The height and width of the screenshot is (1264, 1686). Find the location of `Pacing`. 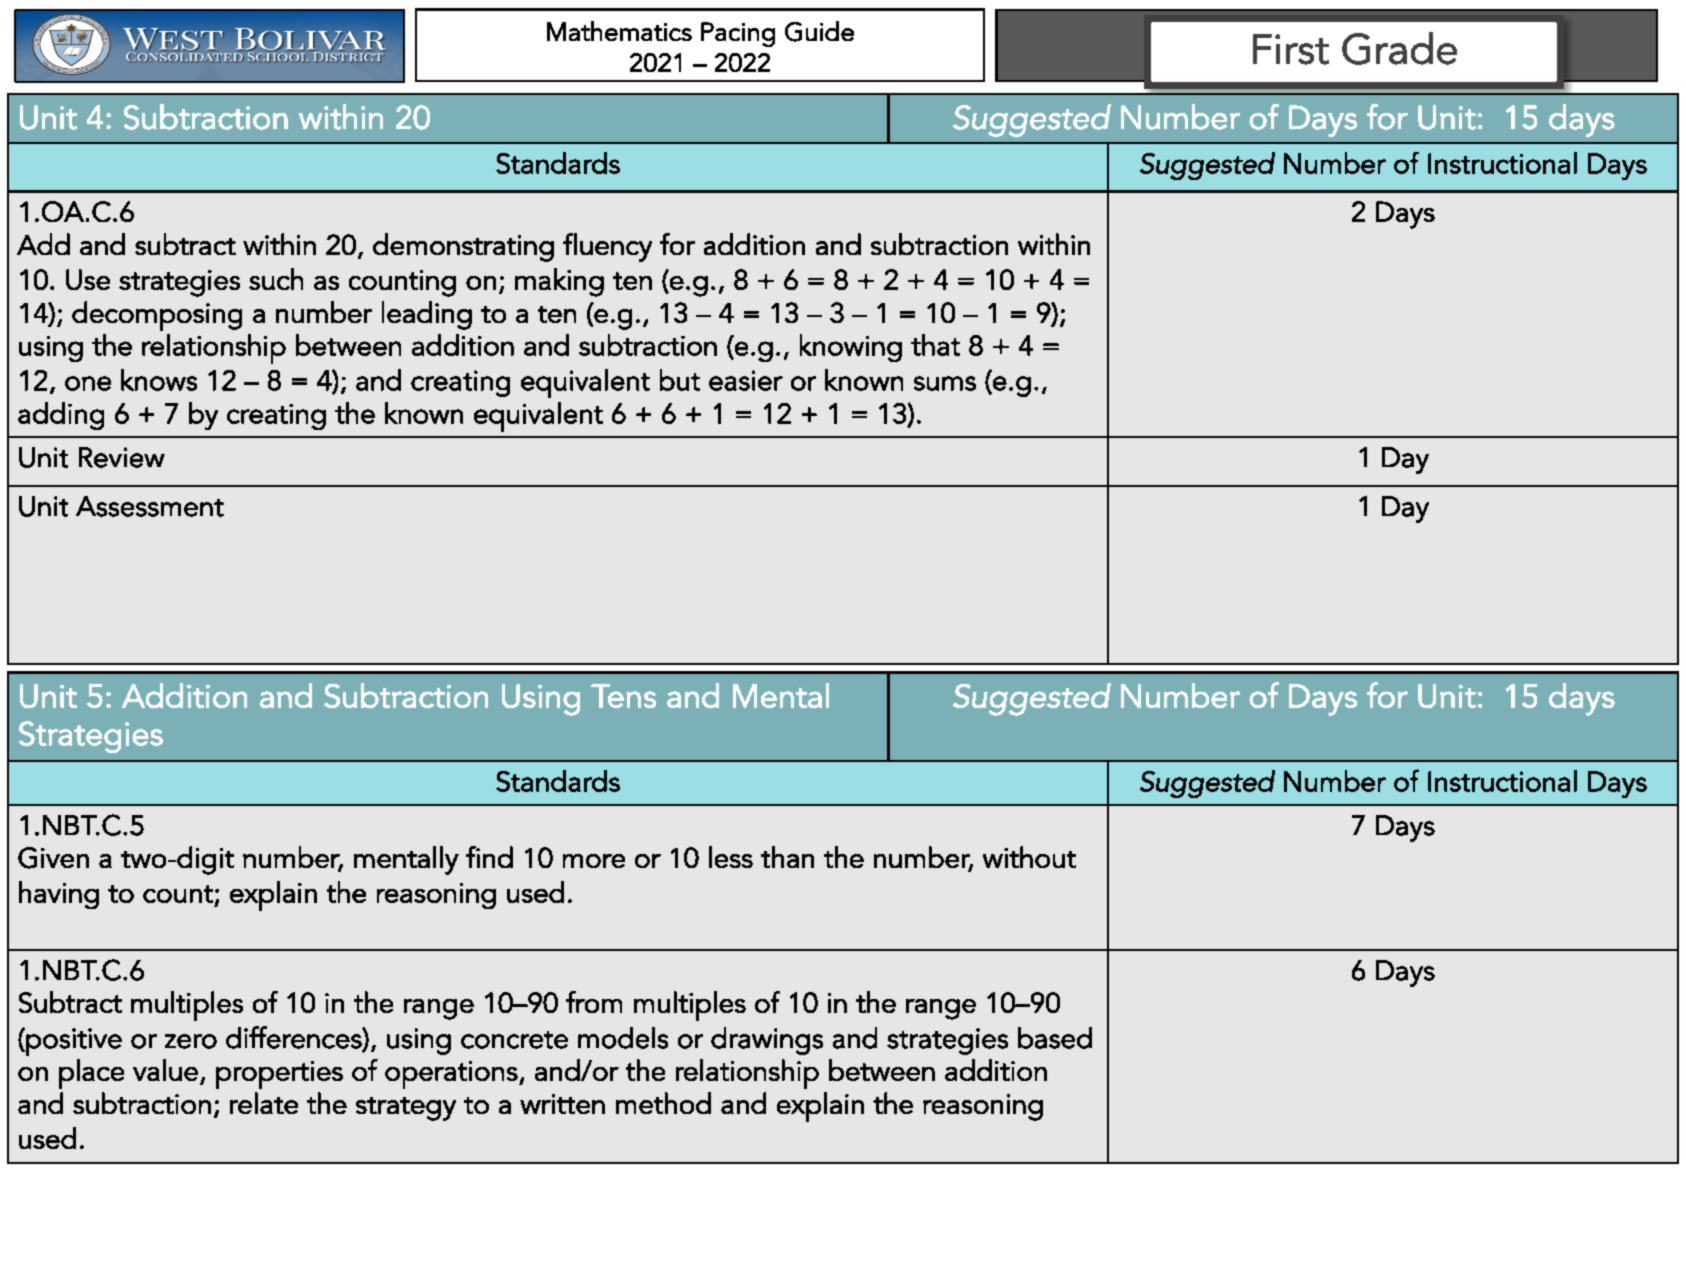

Pacing is located at coordinates (738, 34).
